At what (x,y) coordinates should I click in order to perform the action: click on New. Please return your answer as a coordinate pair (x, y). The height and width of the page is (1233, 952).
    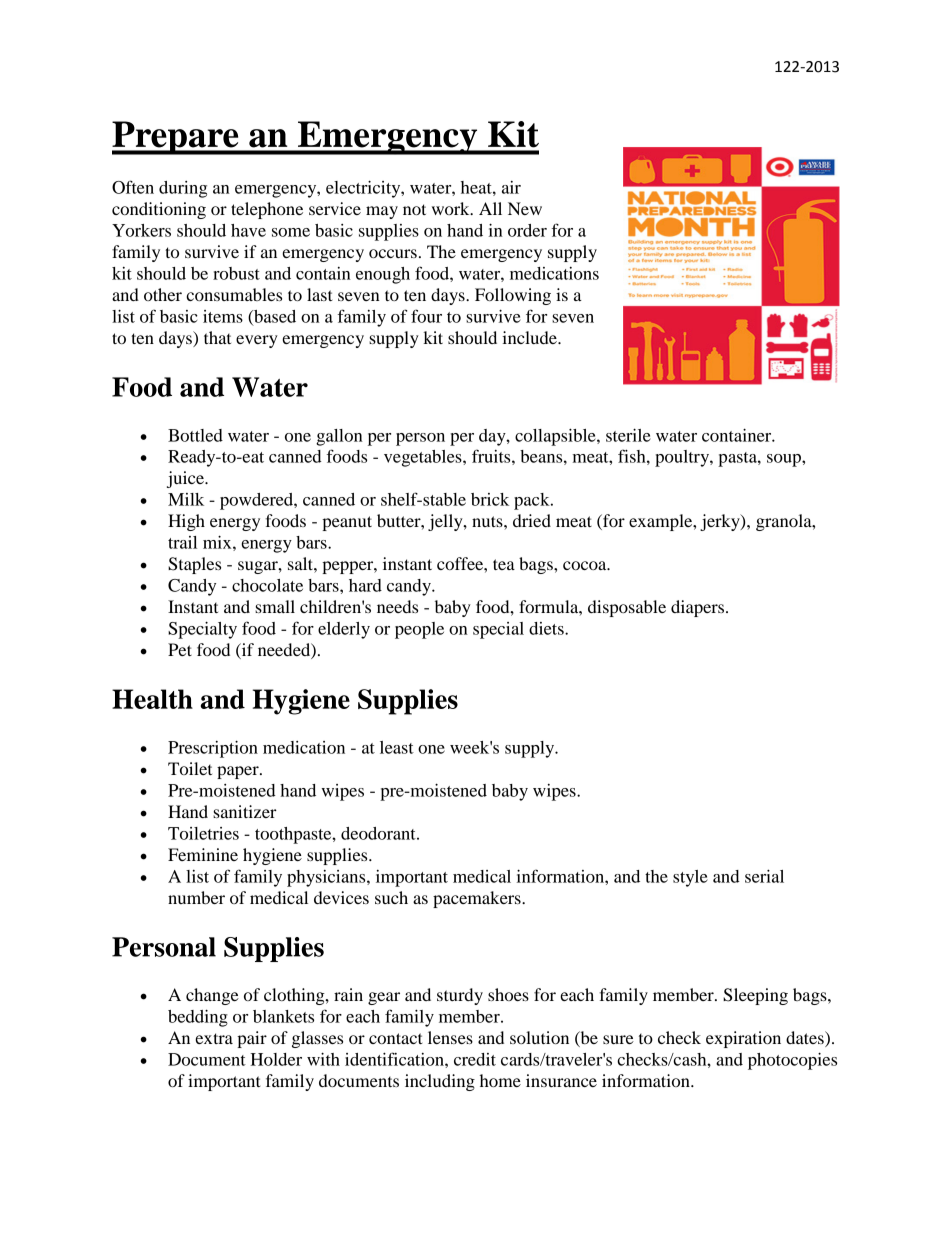
    Looking at the image, I should click on (525, 208).
